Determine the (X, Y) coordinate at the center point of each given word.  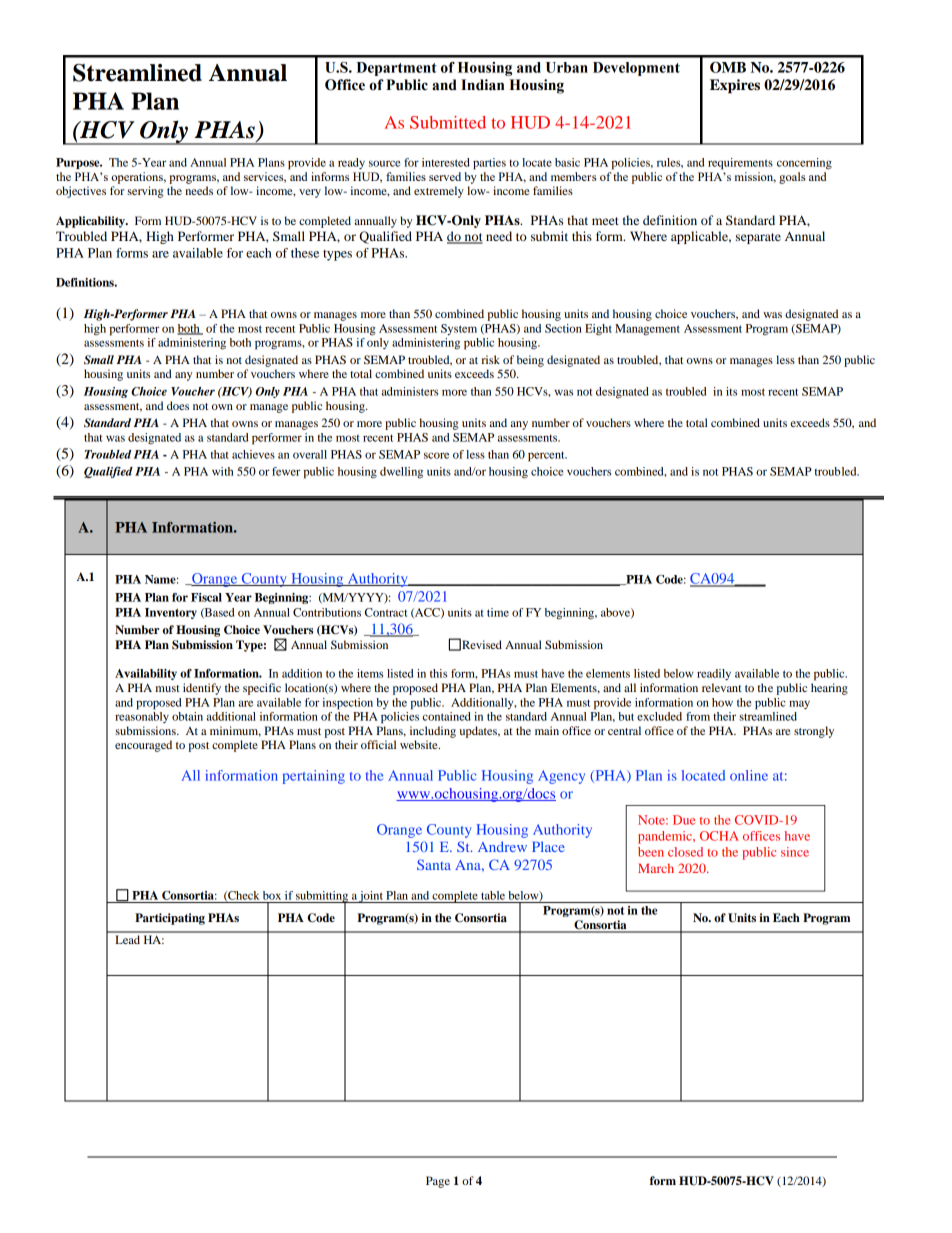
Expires (735, 86)
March (656, 868)
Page (438, 1182)
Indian (482, 85)
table (493, 895)
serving (145, 192)
